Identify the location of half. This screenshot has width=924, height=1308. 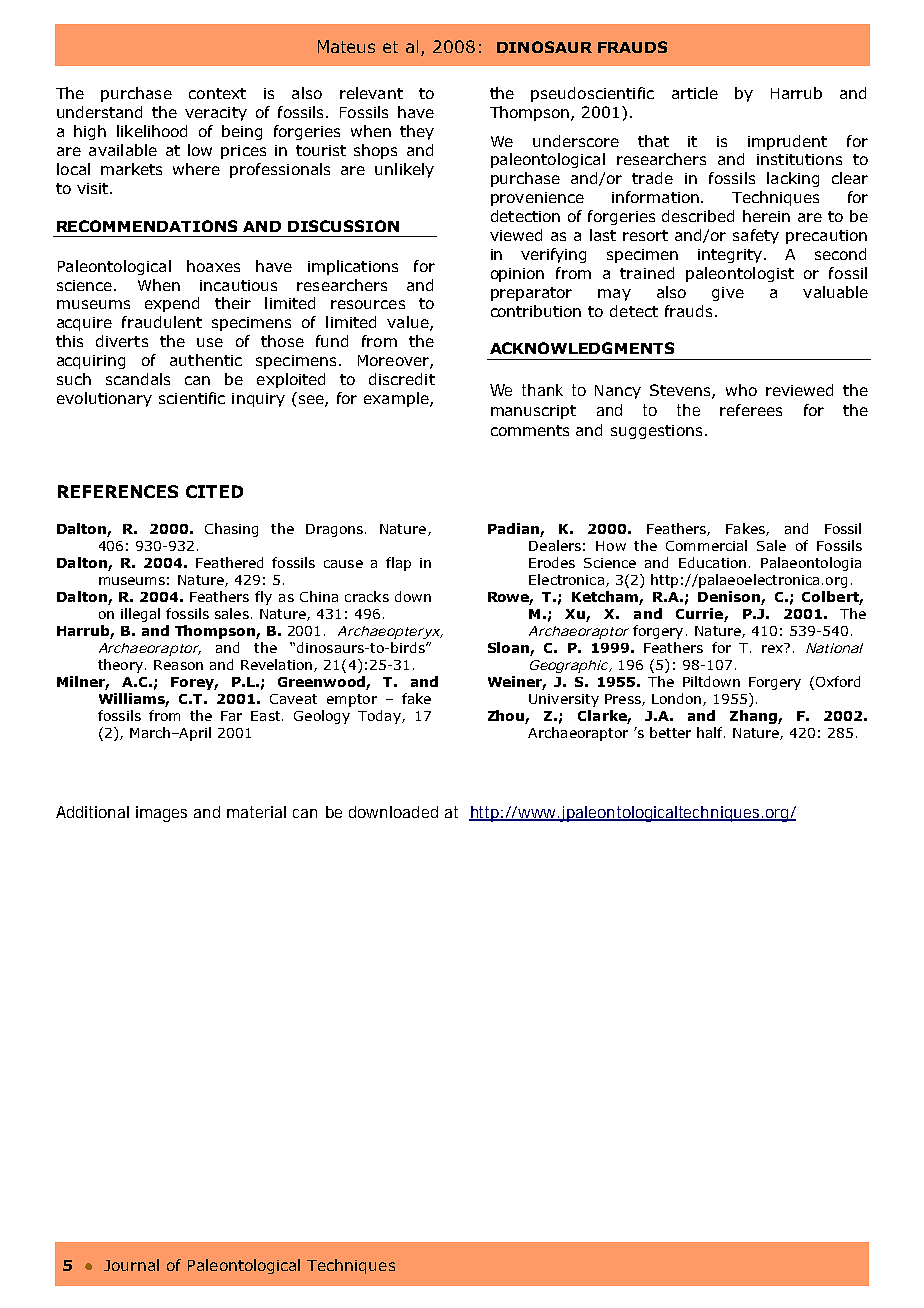
(711, 732).
